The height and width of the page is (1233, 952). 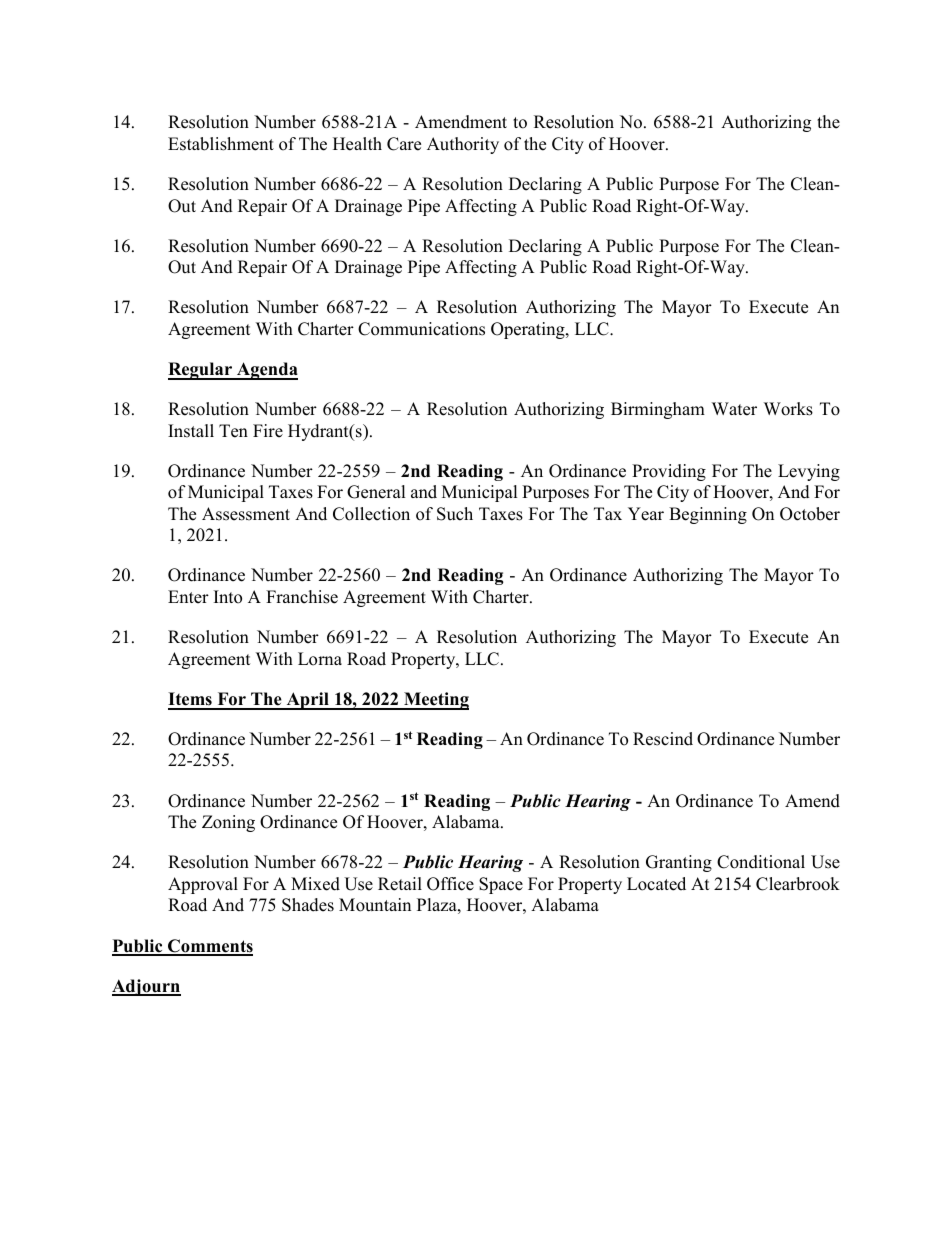 I want to click on Space, so click(x=501, y=885).
